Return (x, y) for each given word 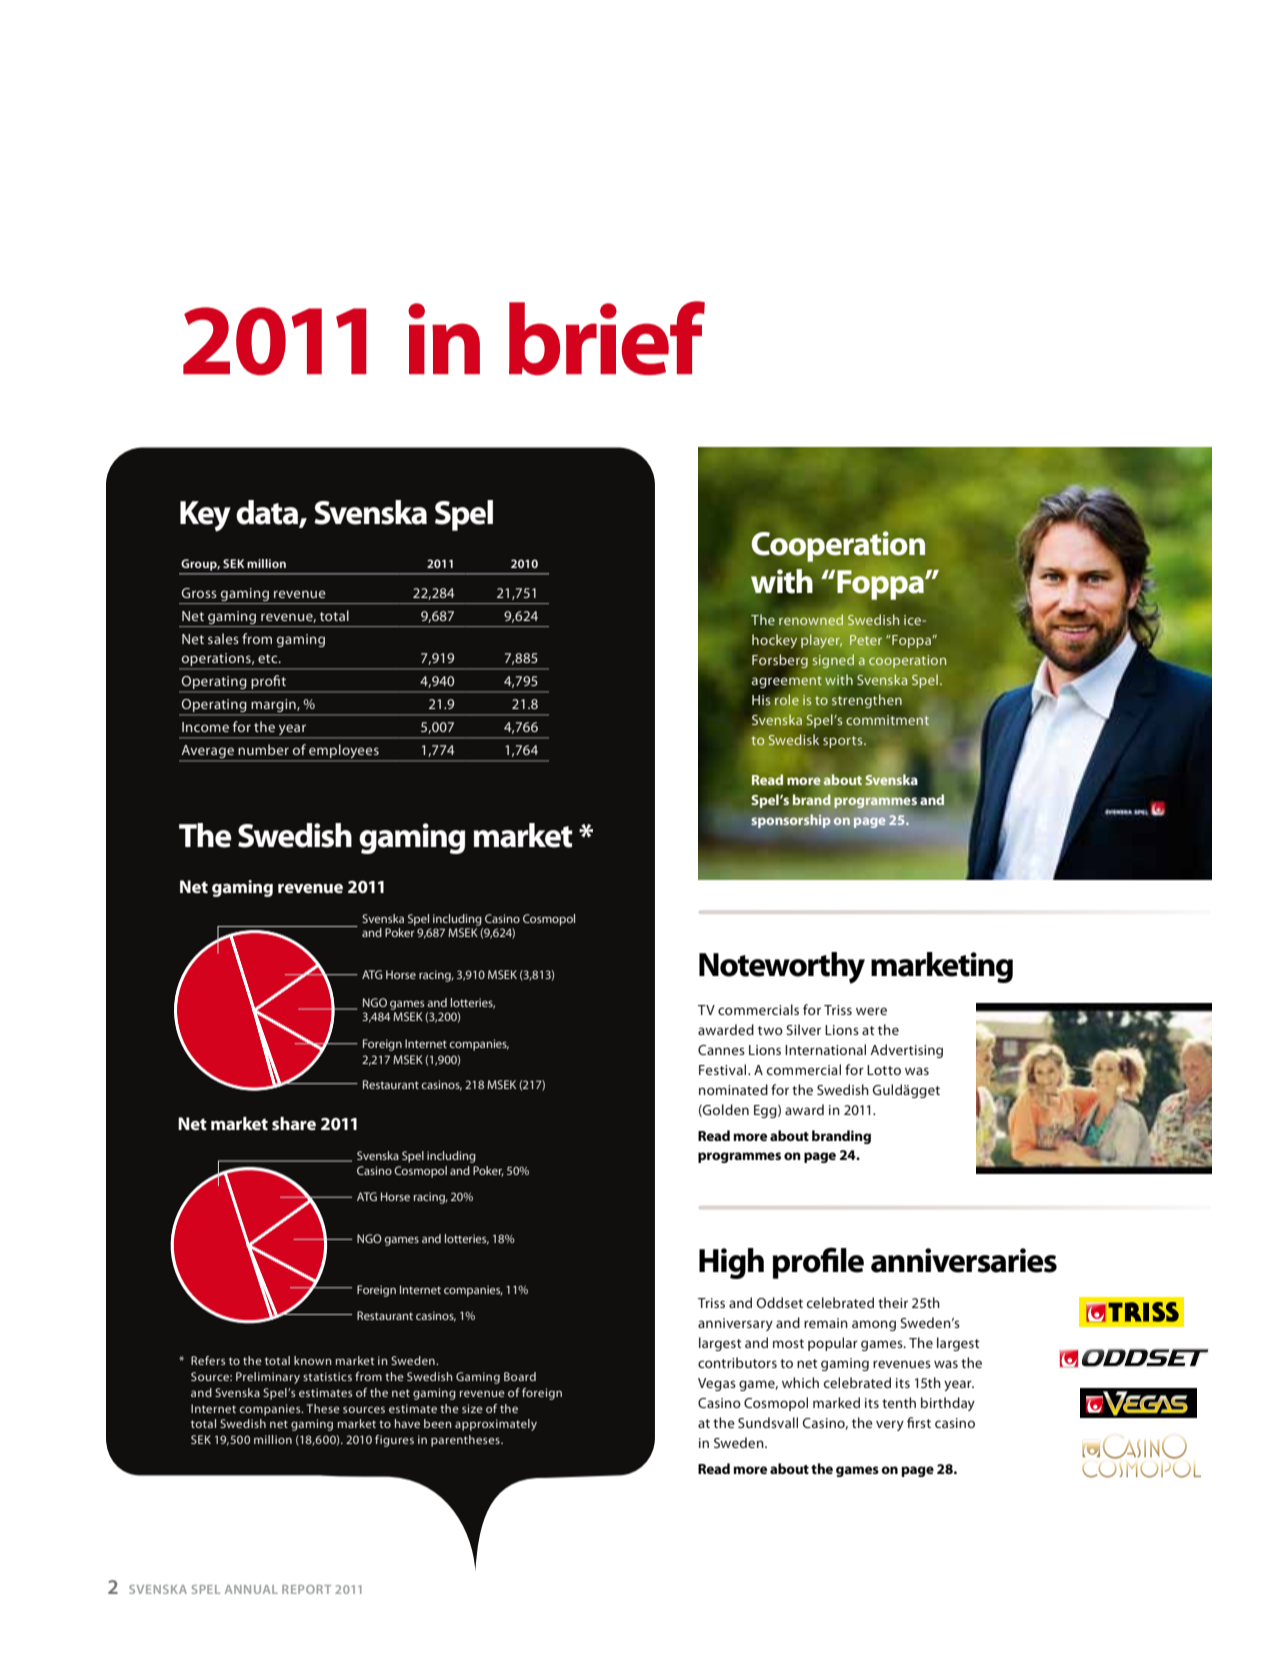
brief (607, 338)
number (263, 749)
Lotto (884, 1070)
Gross (199, 593)
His (762, 701)
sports (844, 742)
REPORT (306, 1589)
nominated (733, 1089)
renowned (811, 620)
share (294, 1123)
